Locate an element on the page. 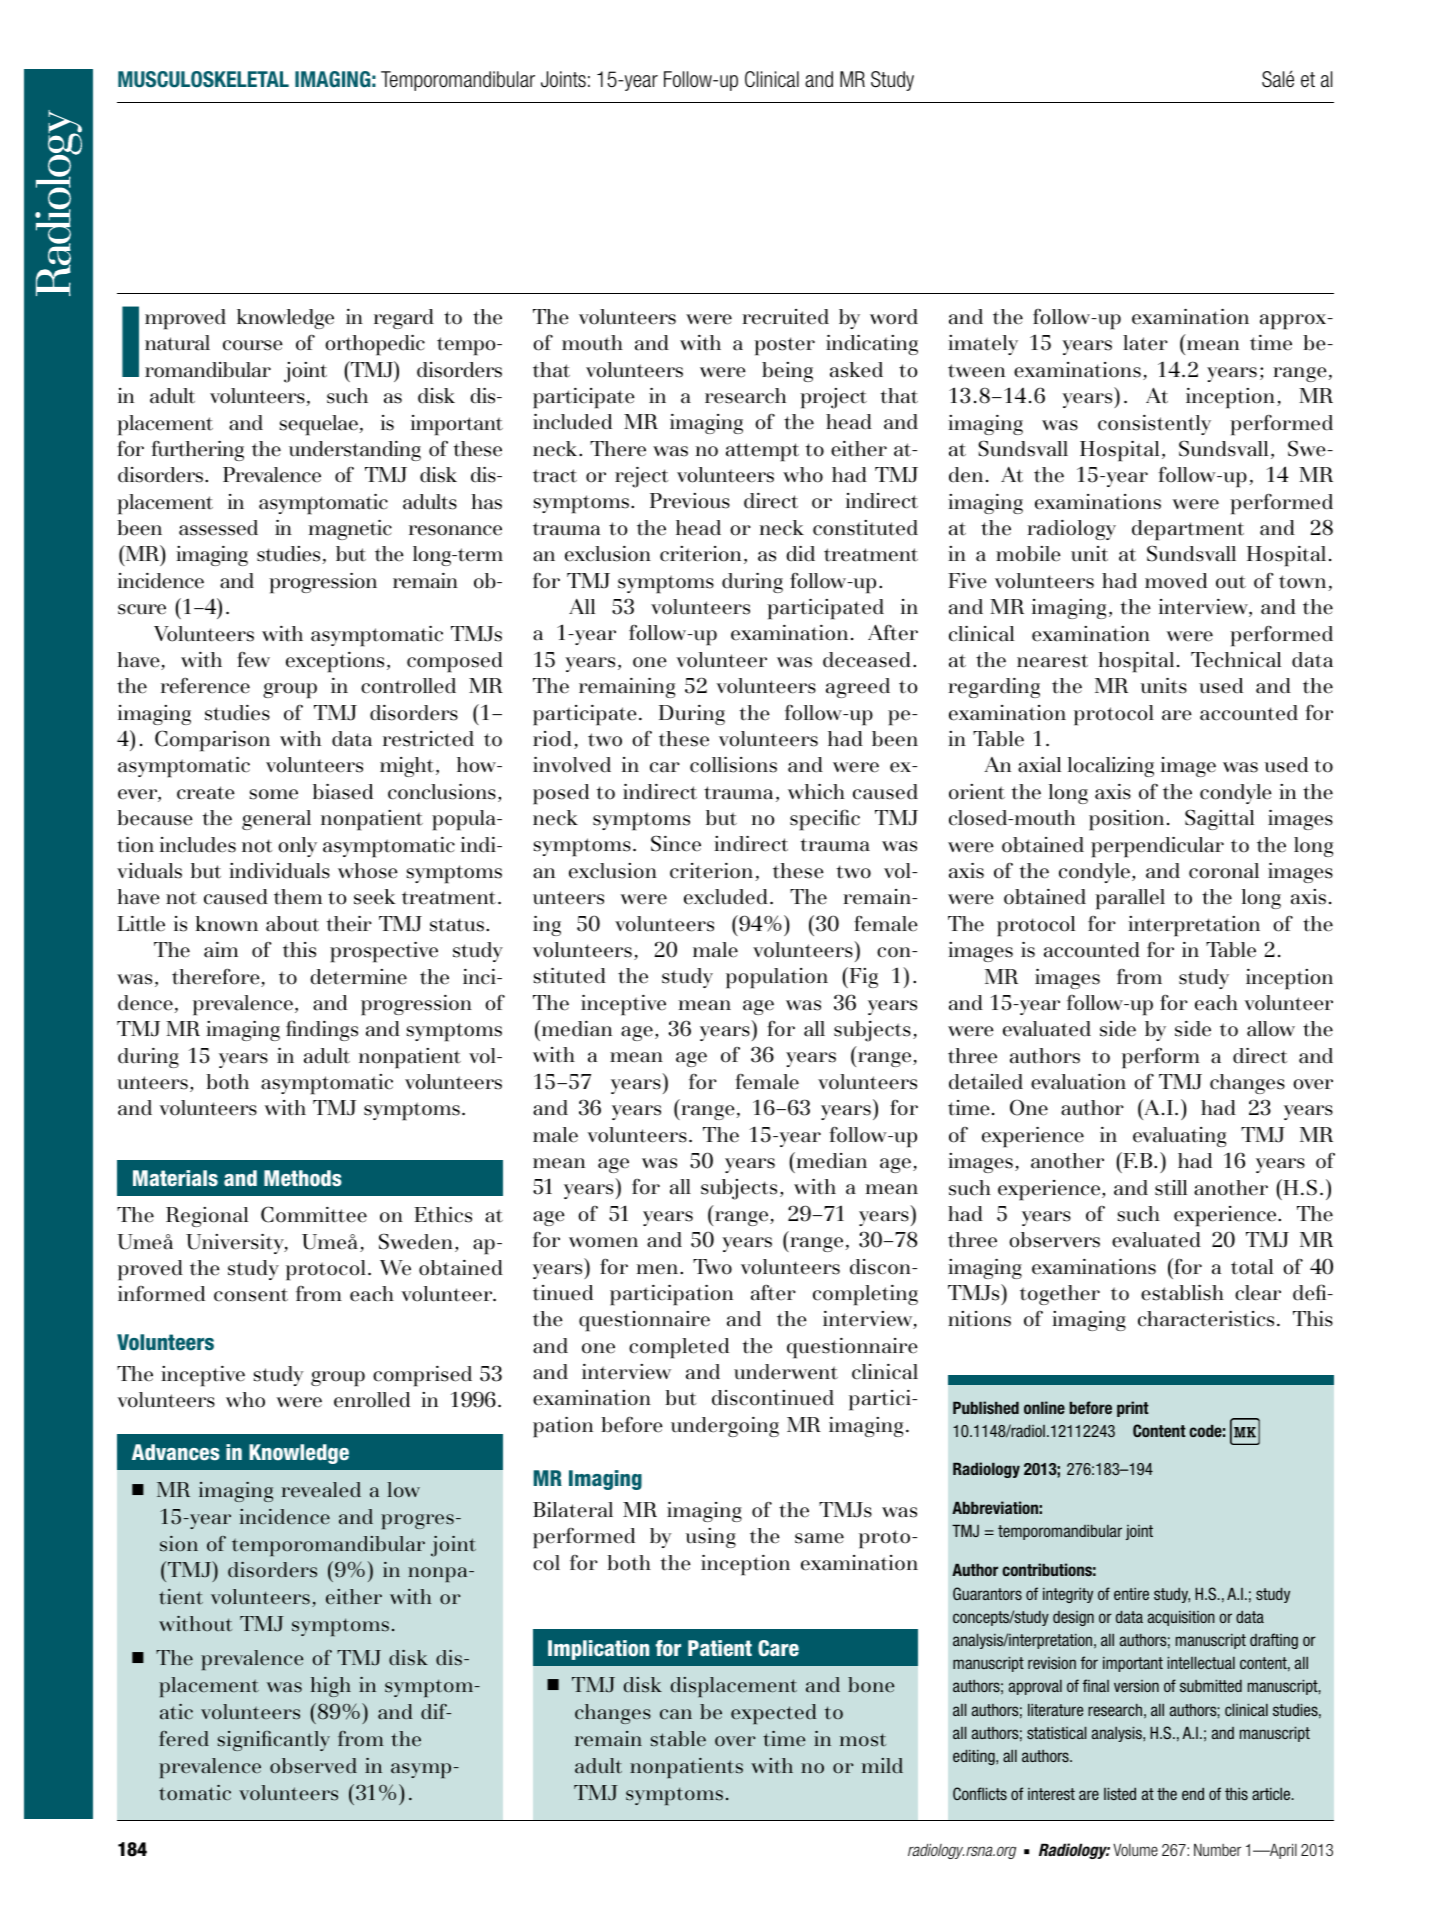 The image size is (1451, 1913). establish is located at coordinates (1182, 1293).
